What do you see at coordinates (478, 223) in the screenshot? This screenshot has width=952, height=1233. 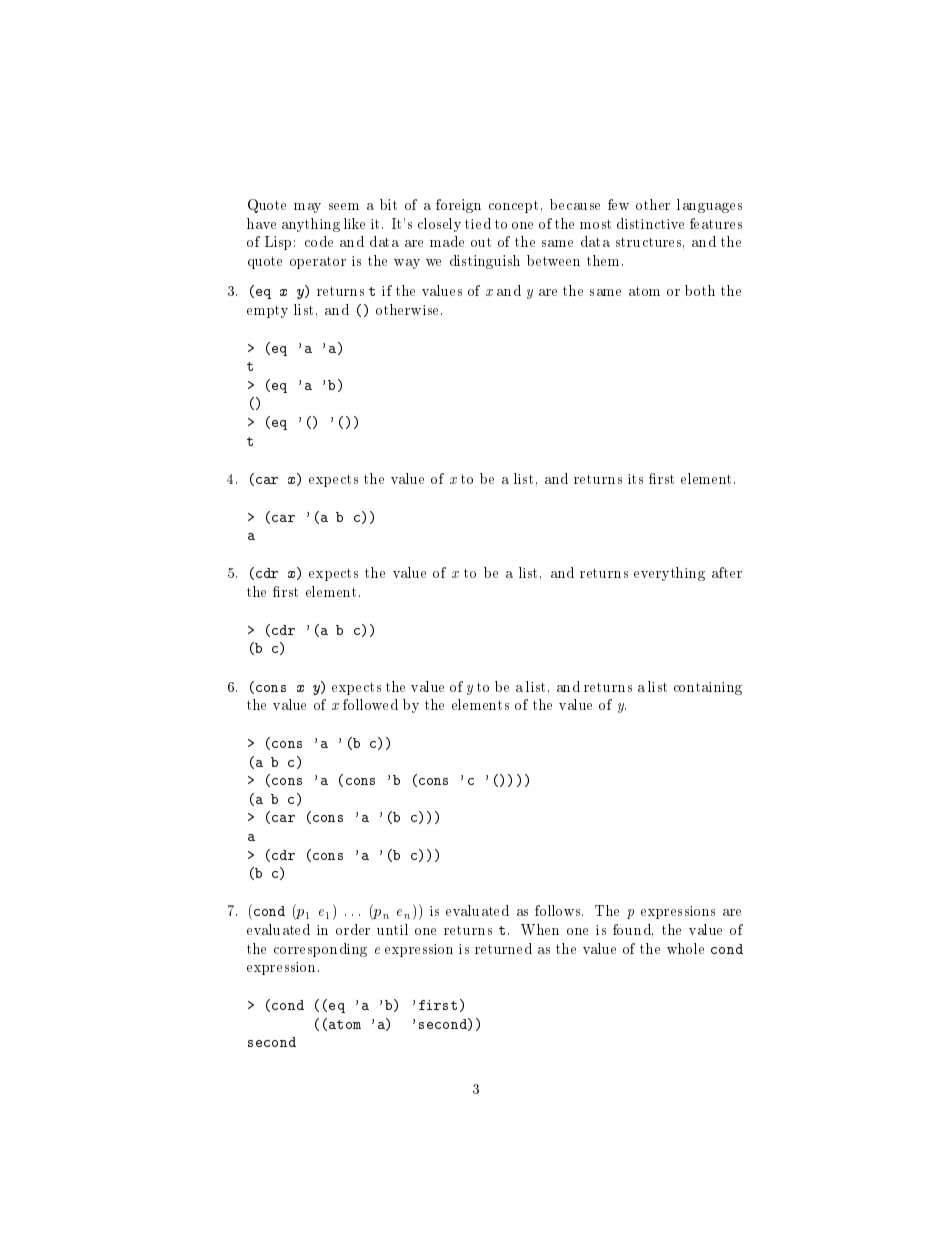 I see `tied` at bounding box center [478, 223].
